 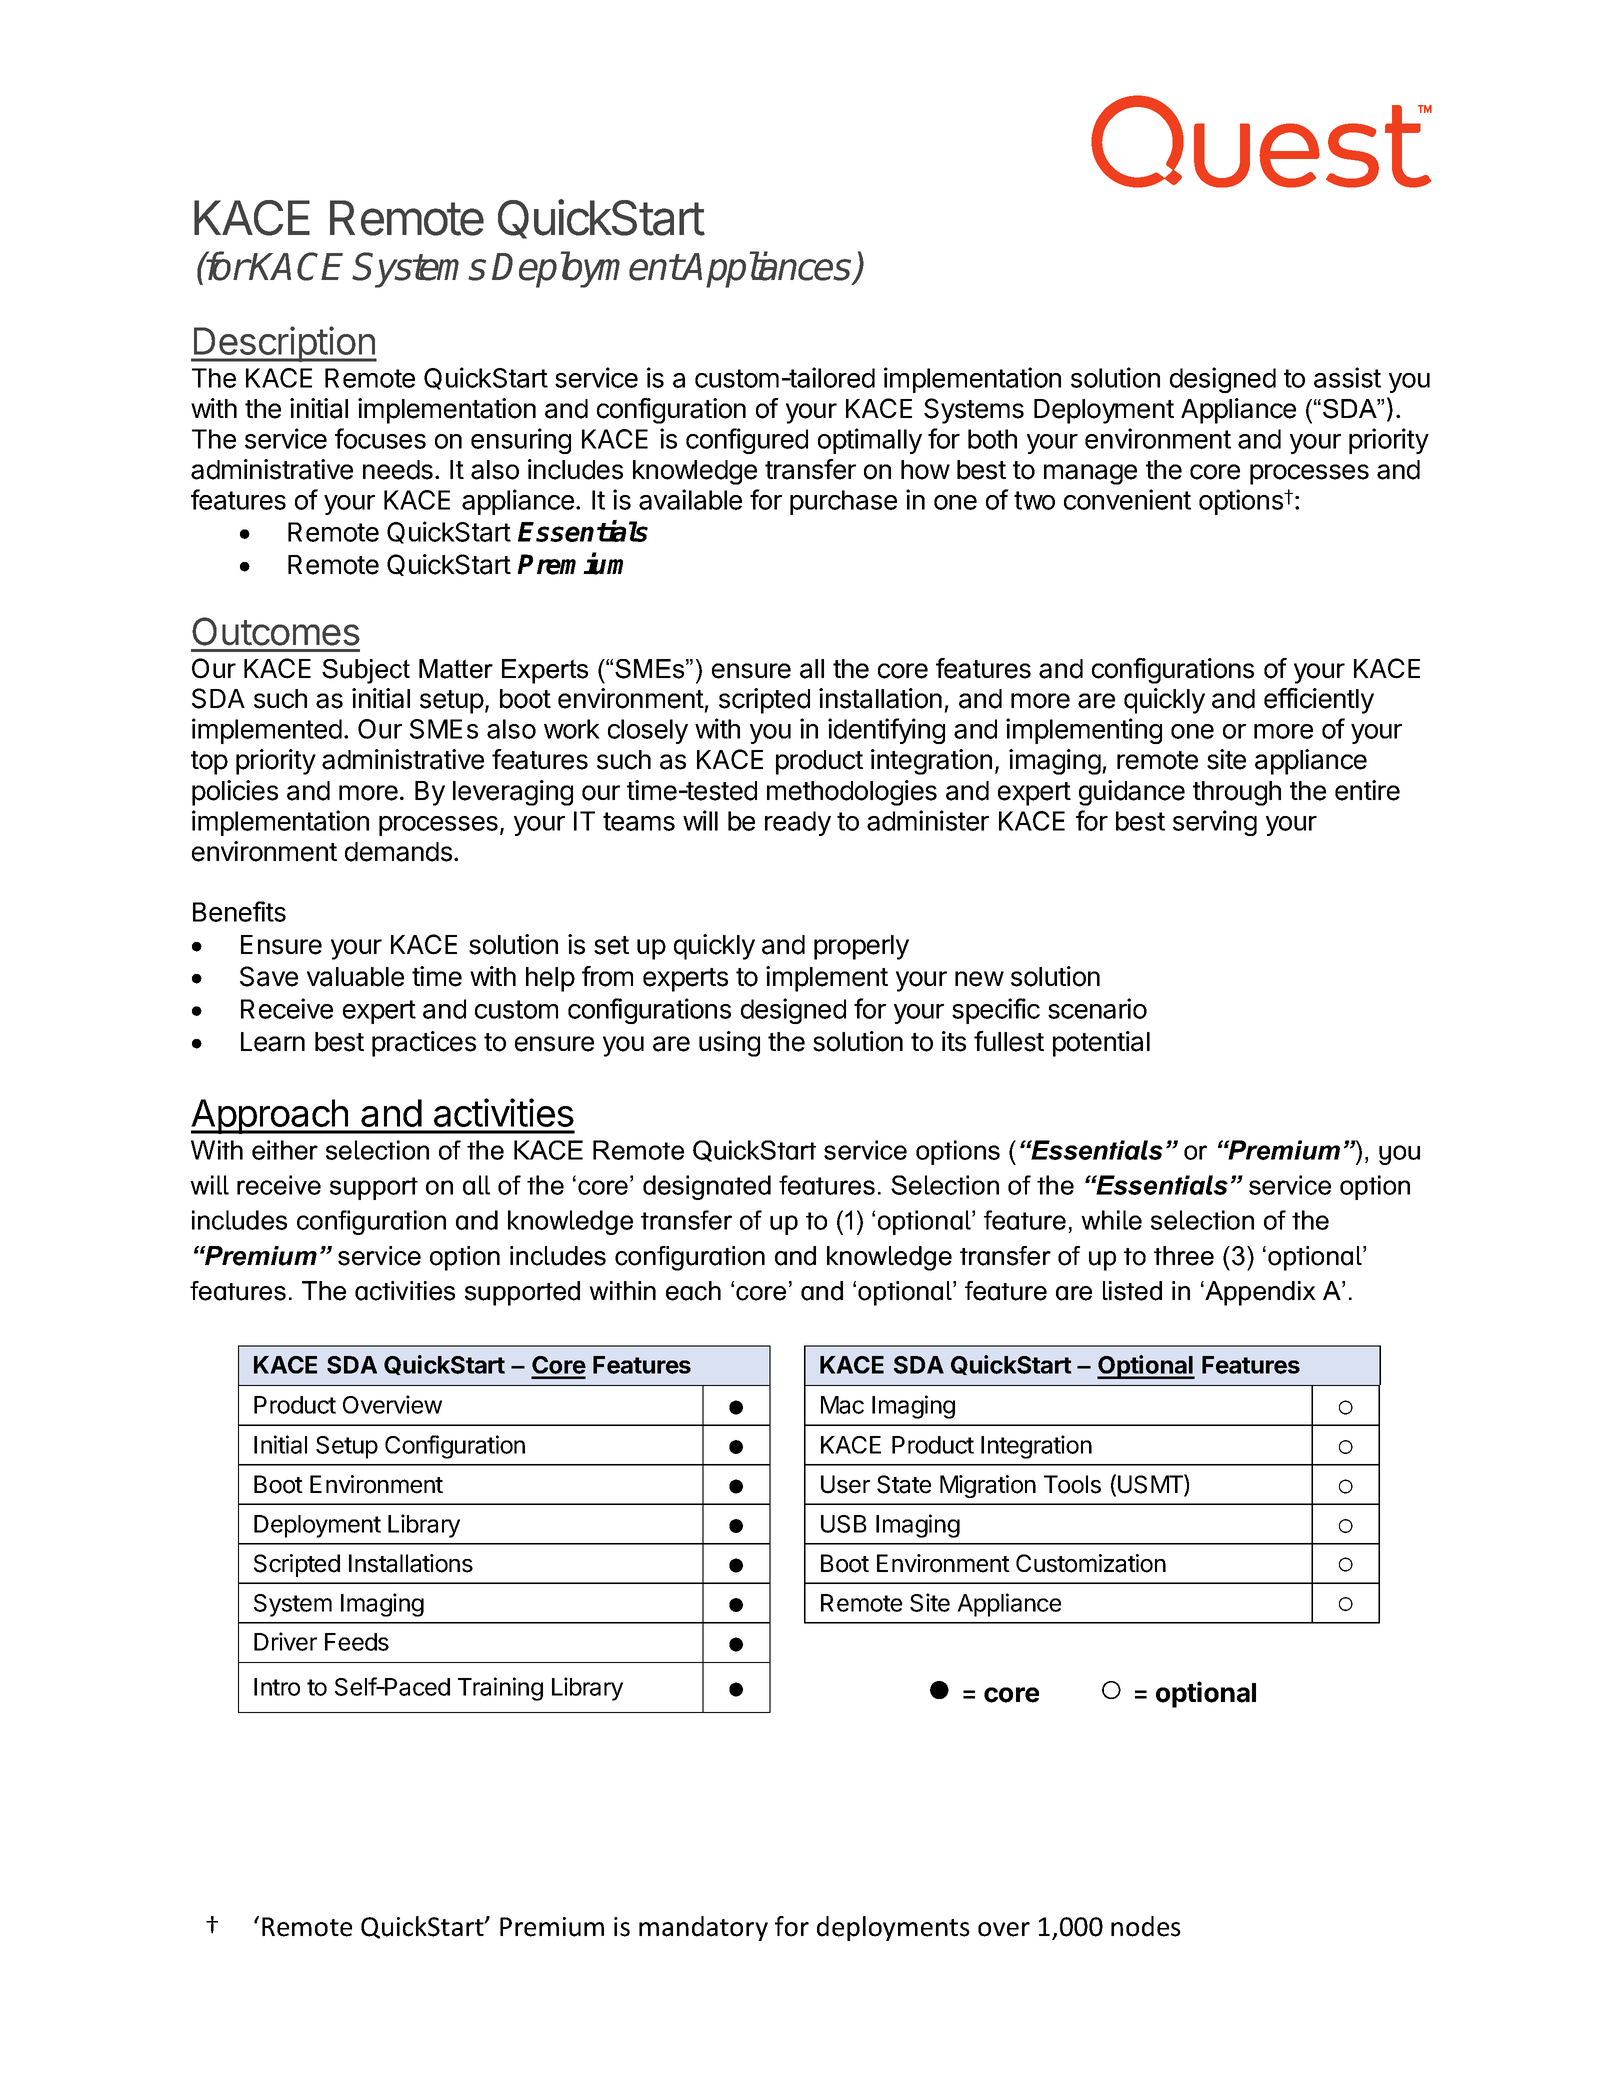 What do you see at coordinates (277, 1687) in the screenshot?
I see `Intro` at bounding box center [277, 1687].
